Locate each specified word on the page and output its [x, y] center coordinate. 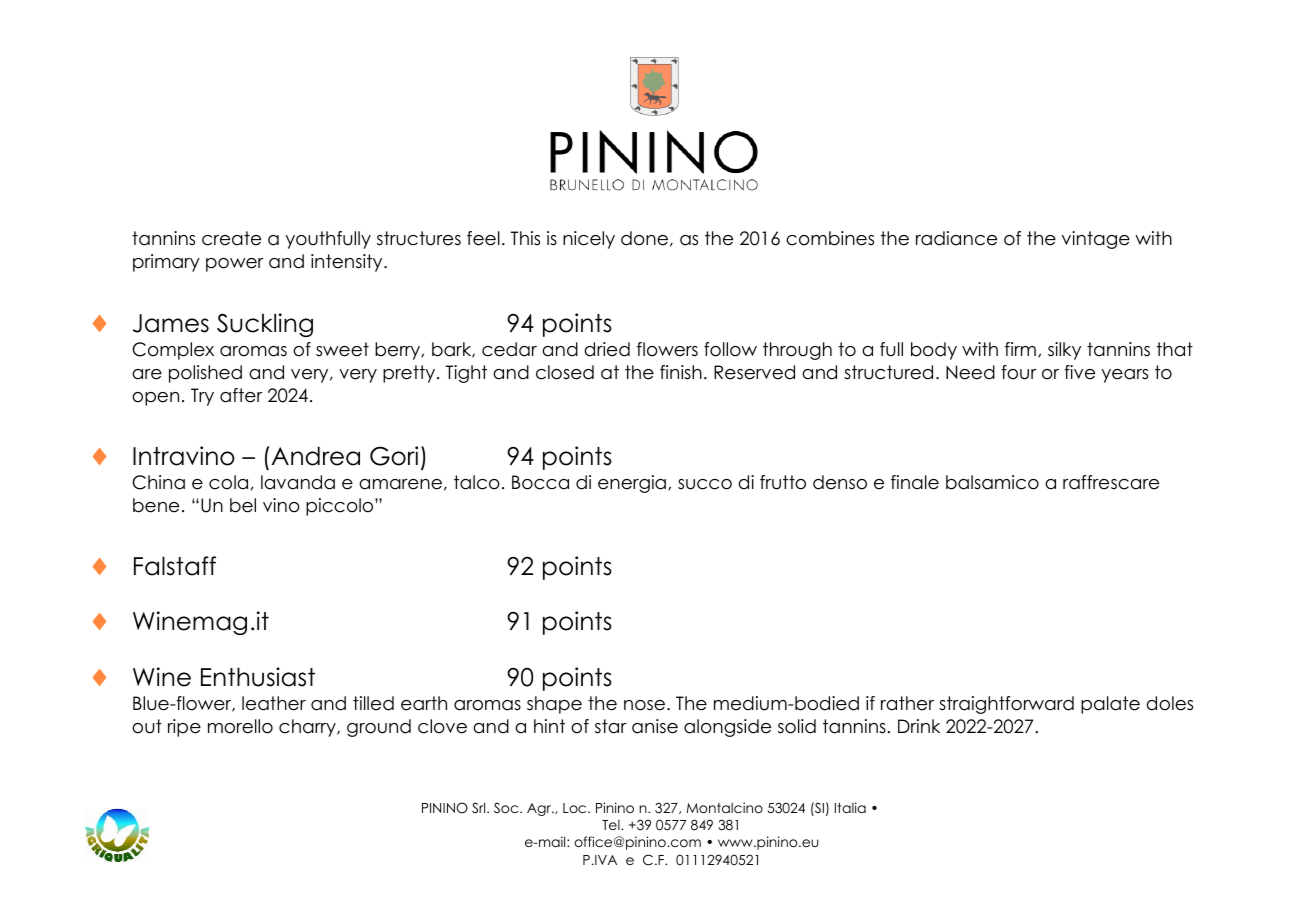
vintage [1096, 240]
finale [915, 482]
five [1079, 372]
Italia [850, 807]
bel [243, 505]
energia [632, 484]
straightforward [1006, 705]
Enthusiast [258, 677]
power [235, 265]
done [644, 238]
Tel [612, 825]
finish [681, 372]
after [241, 395]
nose [644, 705]
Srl [480, 808]
